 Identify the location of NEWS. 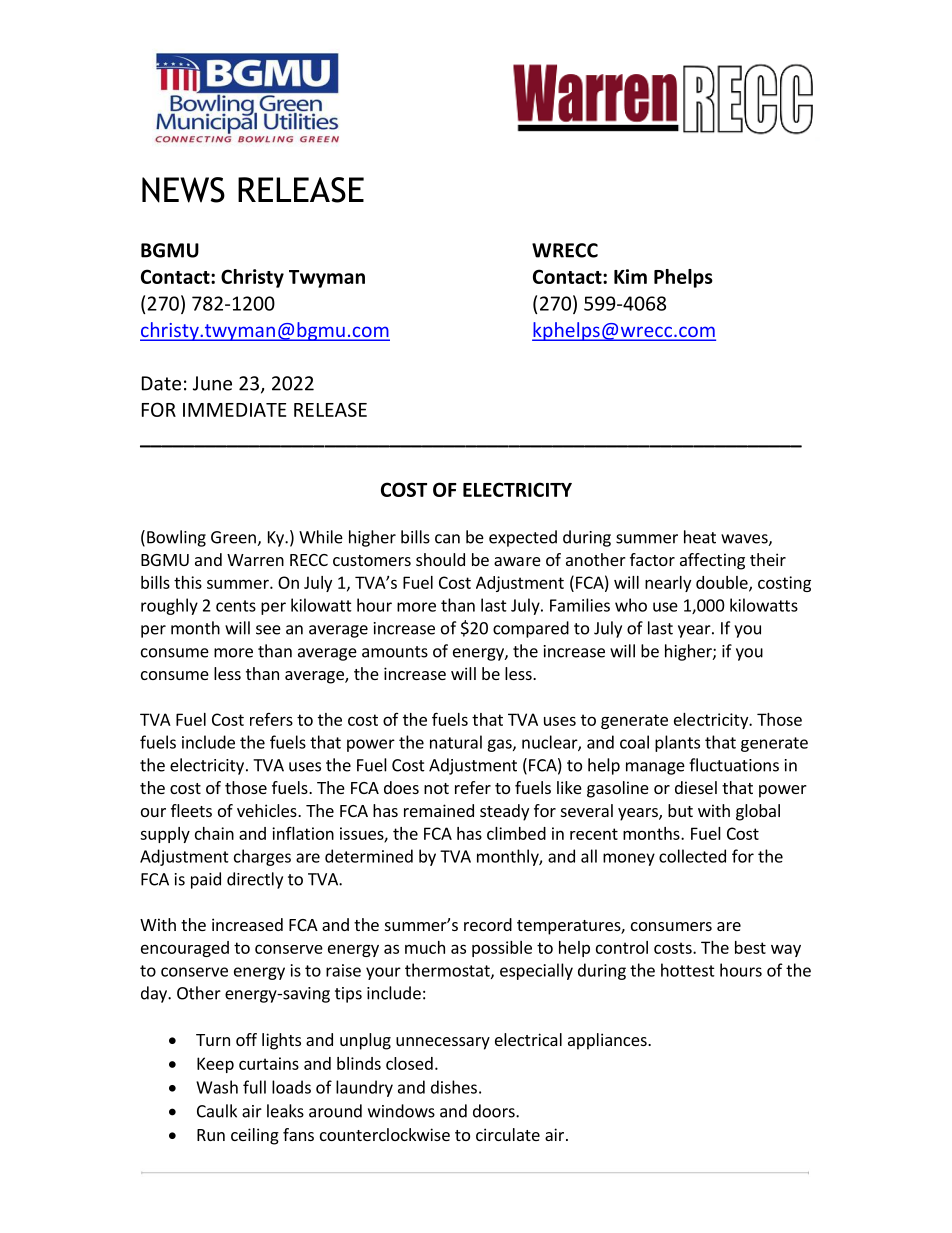
(183, 190).
